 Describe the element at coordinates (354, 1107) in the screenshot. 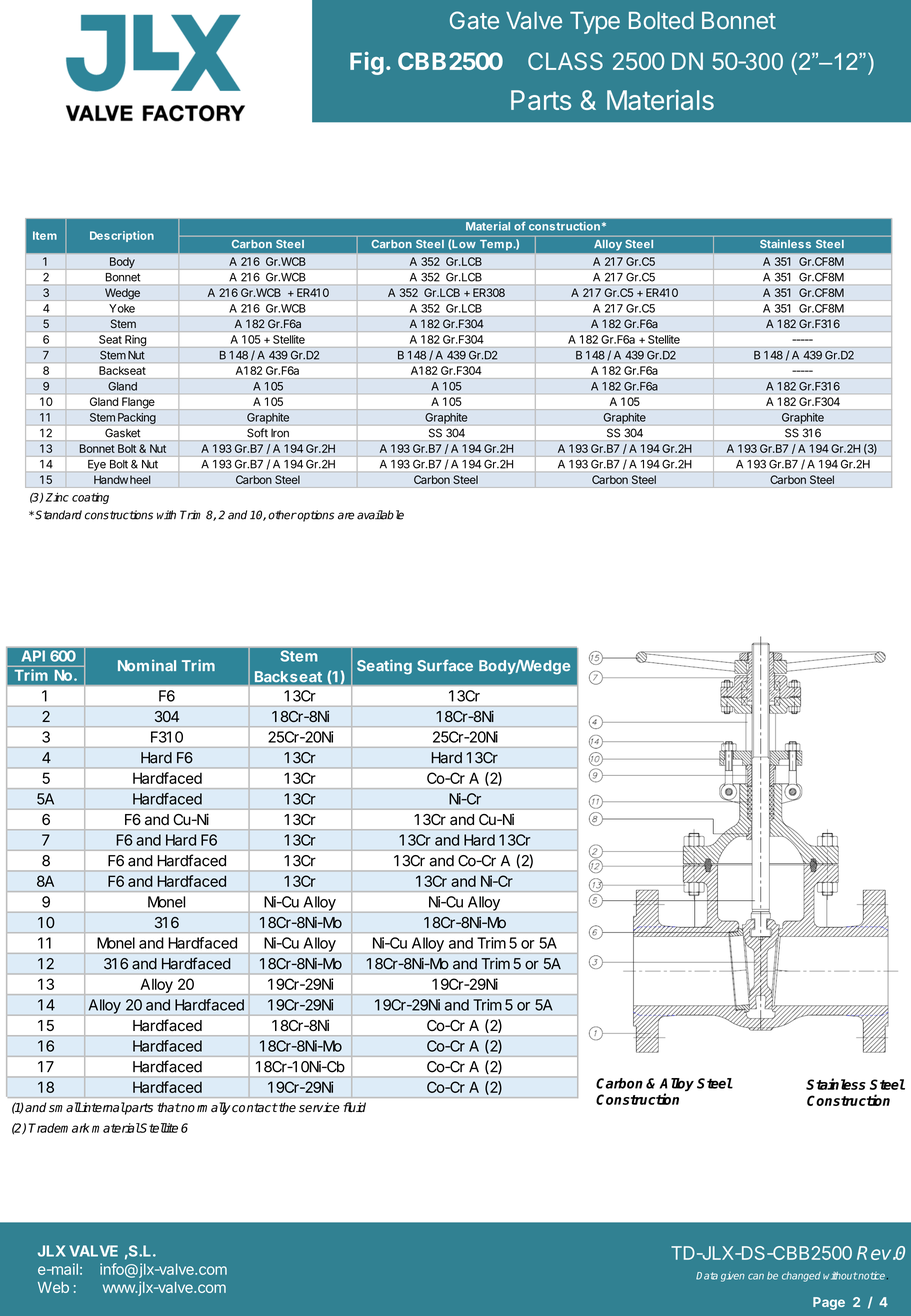

I see `fluid` at that location.
